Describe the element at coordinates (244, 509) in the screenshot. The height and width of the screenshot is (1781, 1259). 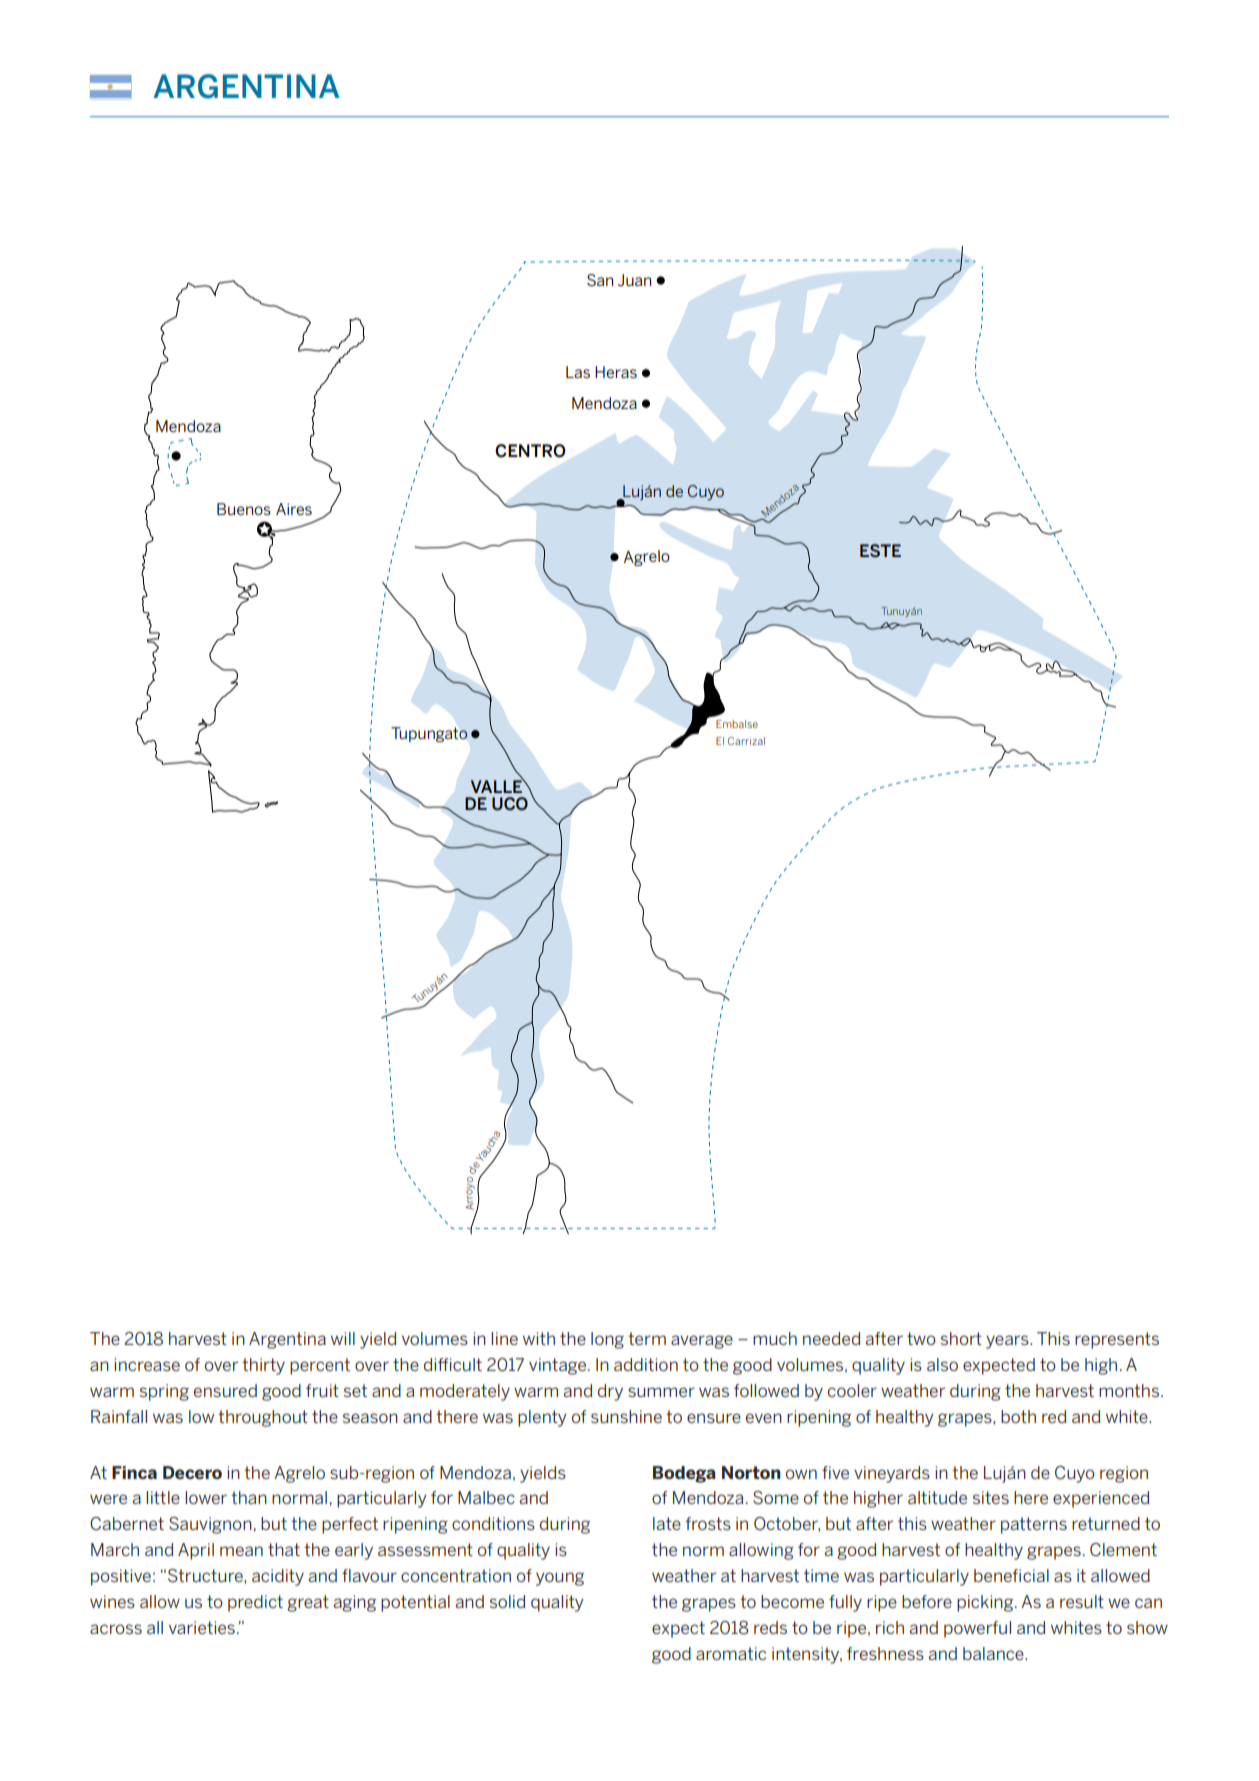
I see `Buenos` at that location.
